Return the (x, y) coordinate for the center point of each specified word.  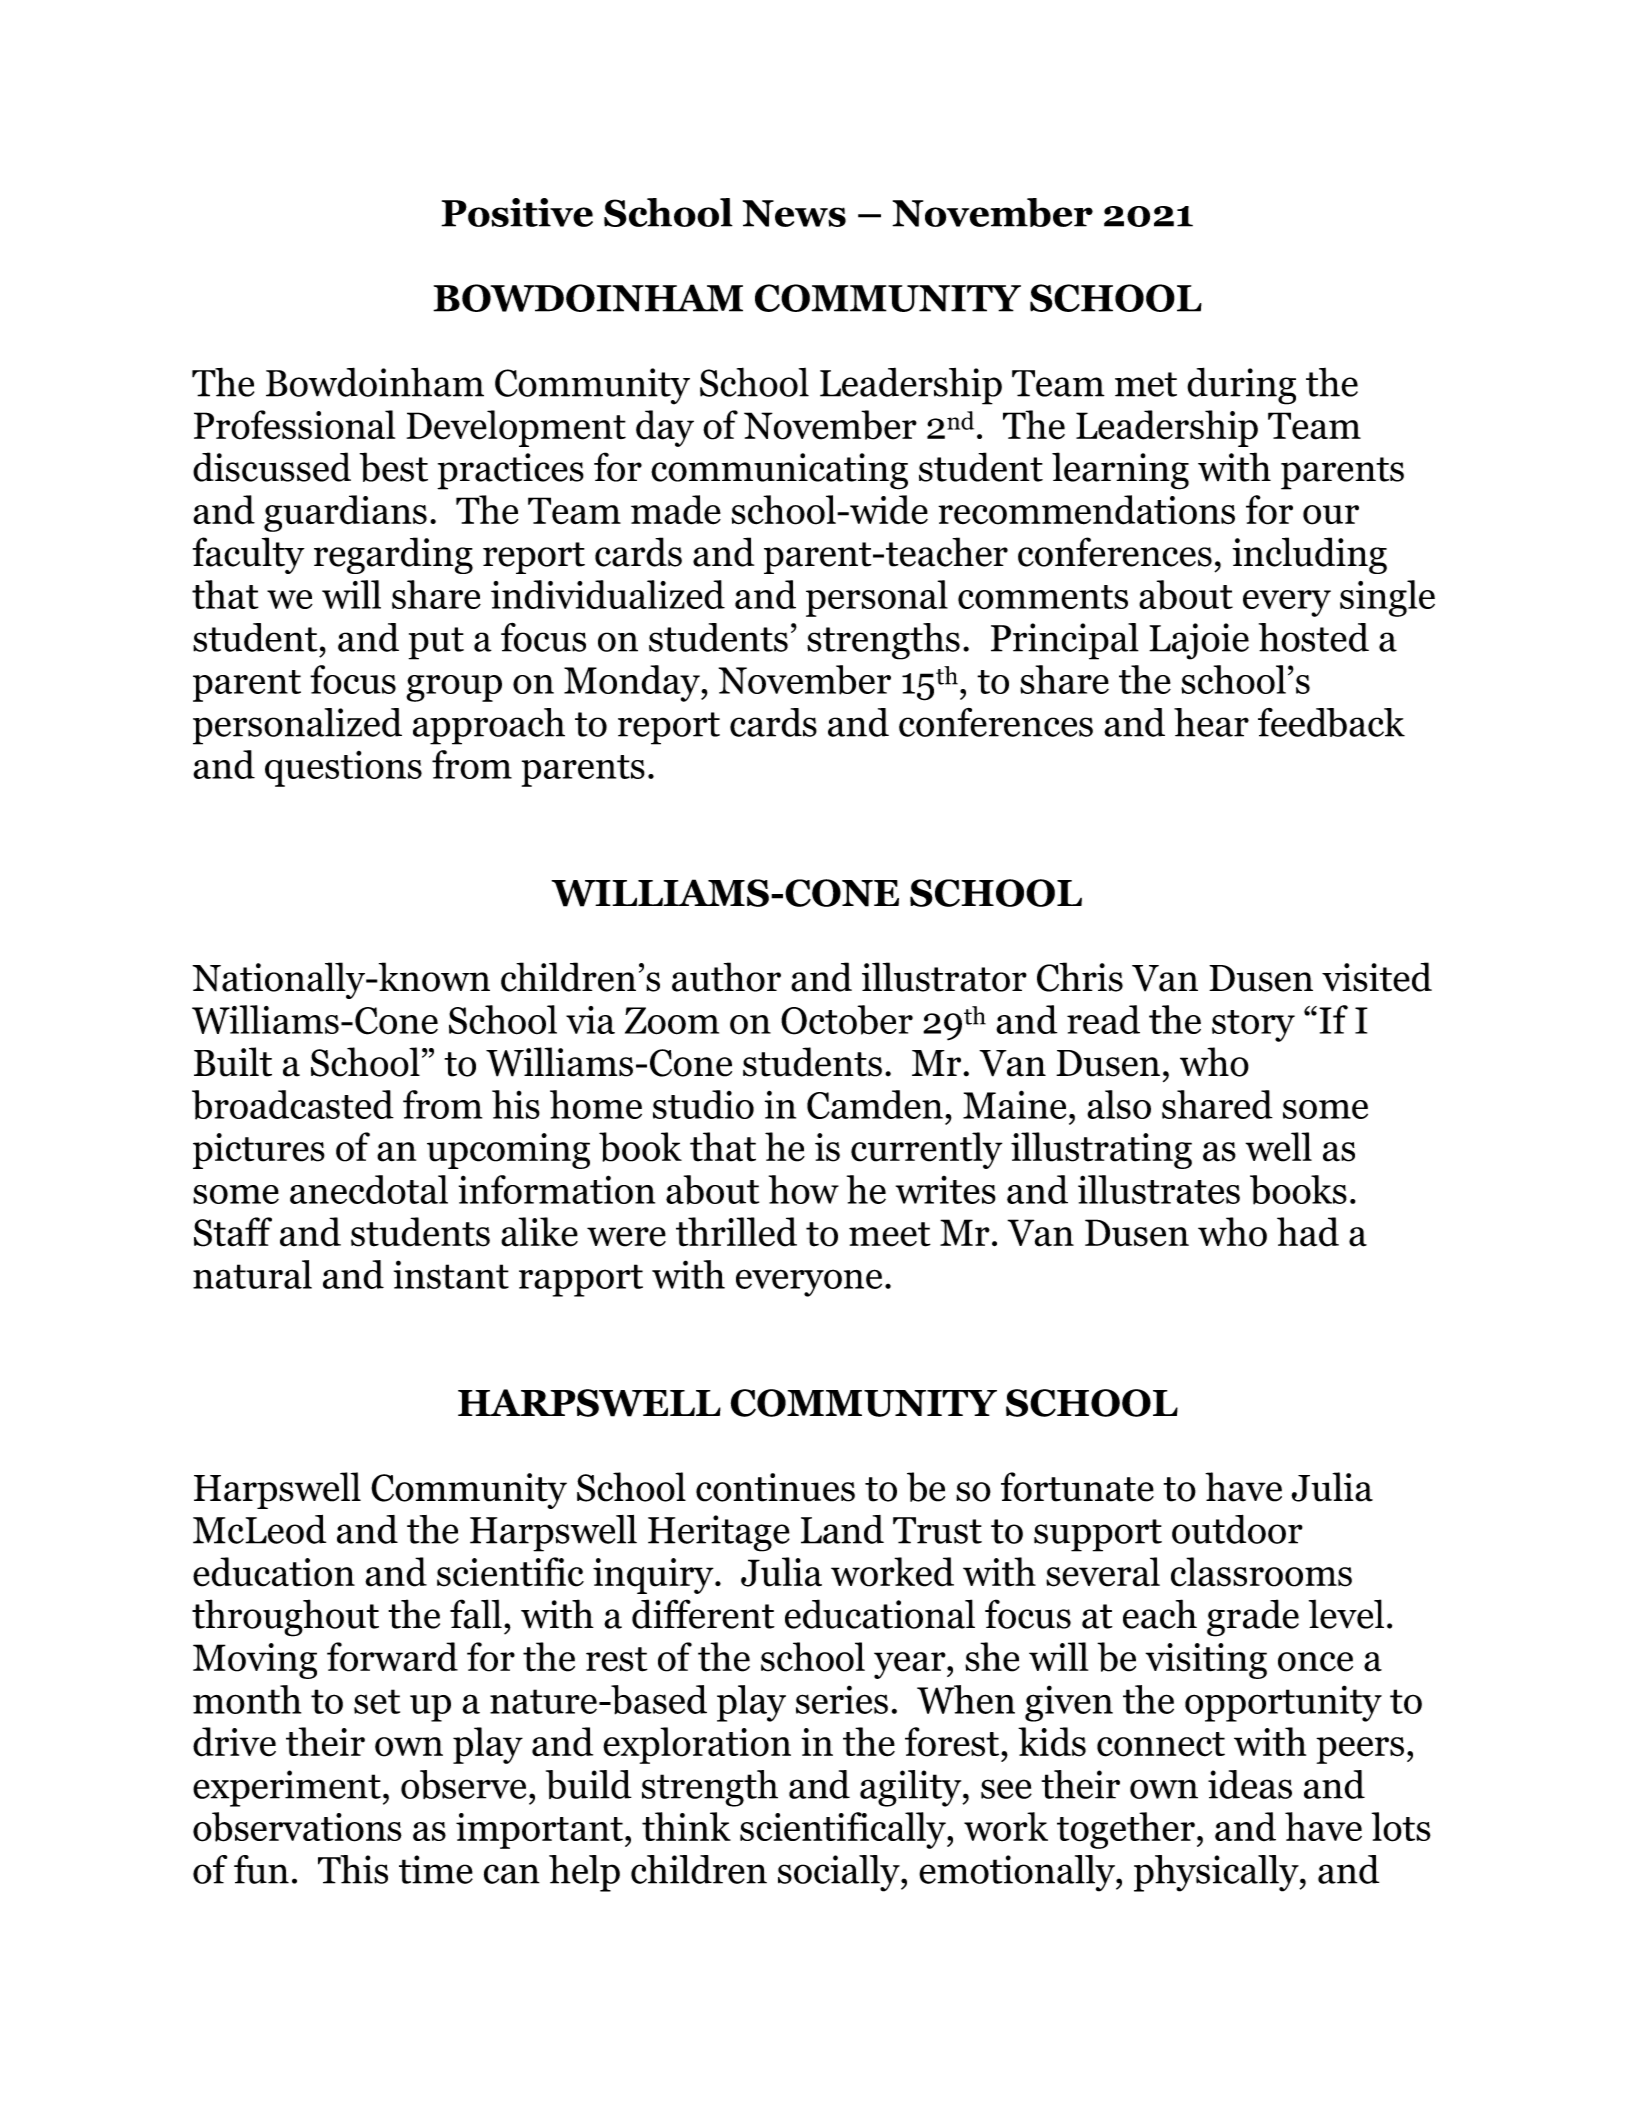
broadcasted (293, 1105)
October (847, 1020)
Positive (517, 212)
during (1241, 386)
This (353, 1869)
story (1253, 1026)
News (794, 213)
